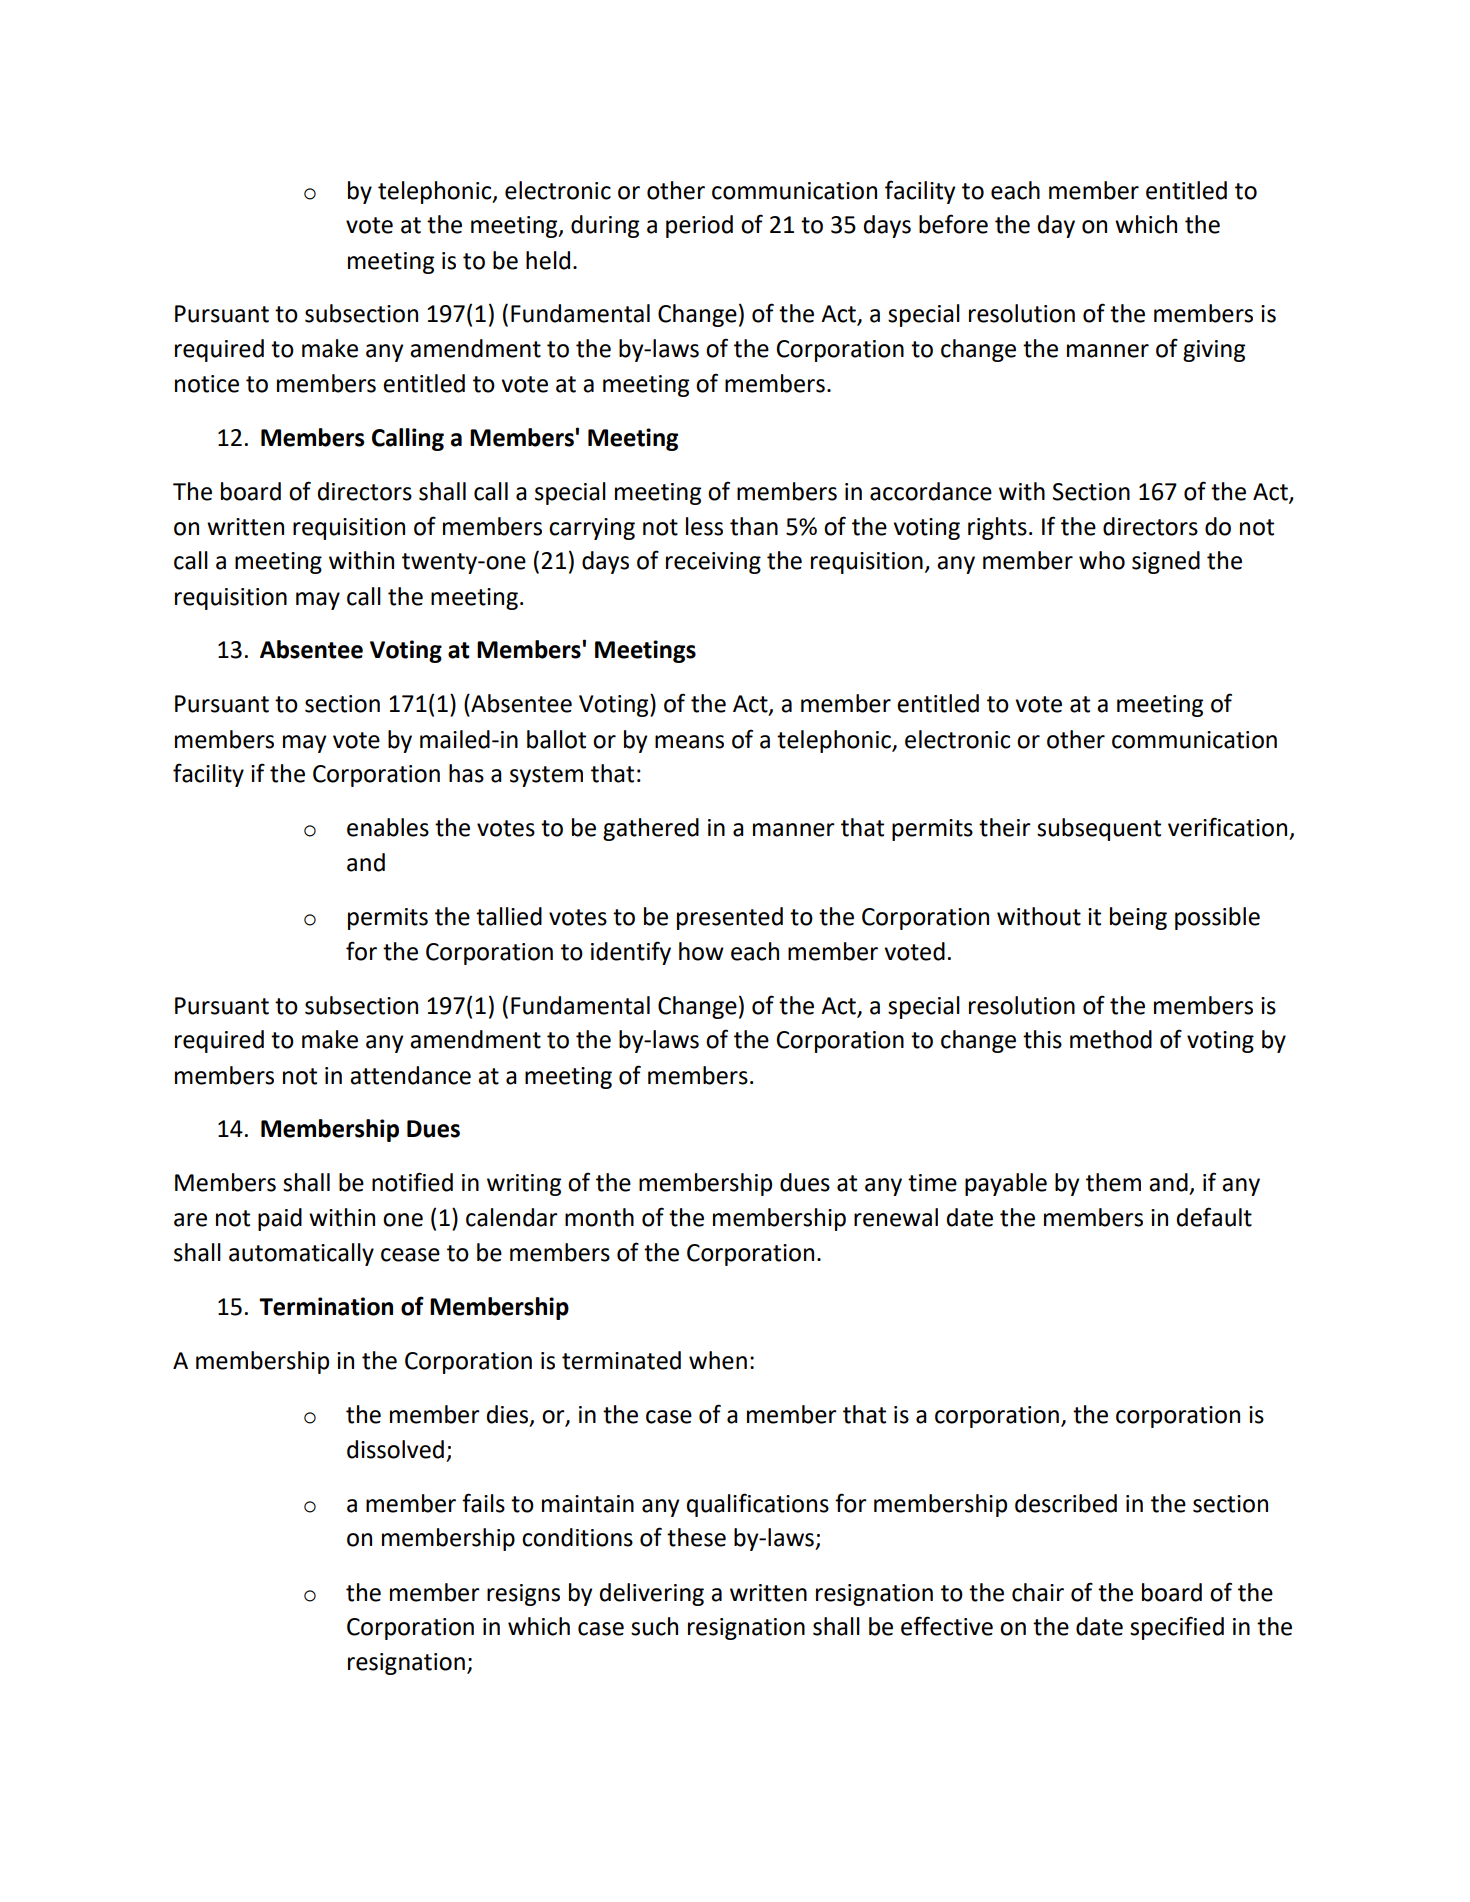 Image resolution: width=1470 pixels, height=1902 pixels. I want to click on fails, so click(483, 1503).
